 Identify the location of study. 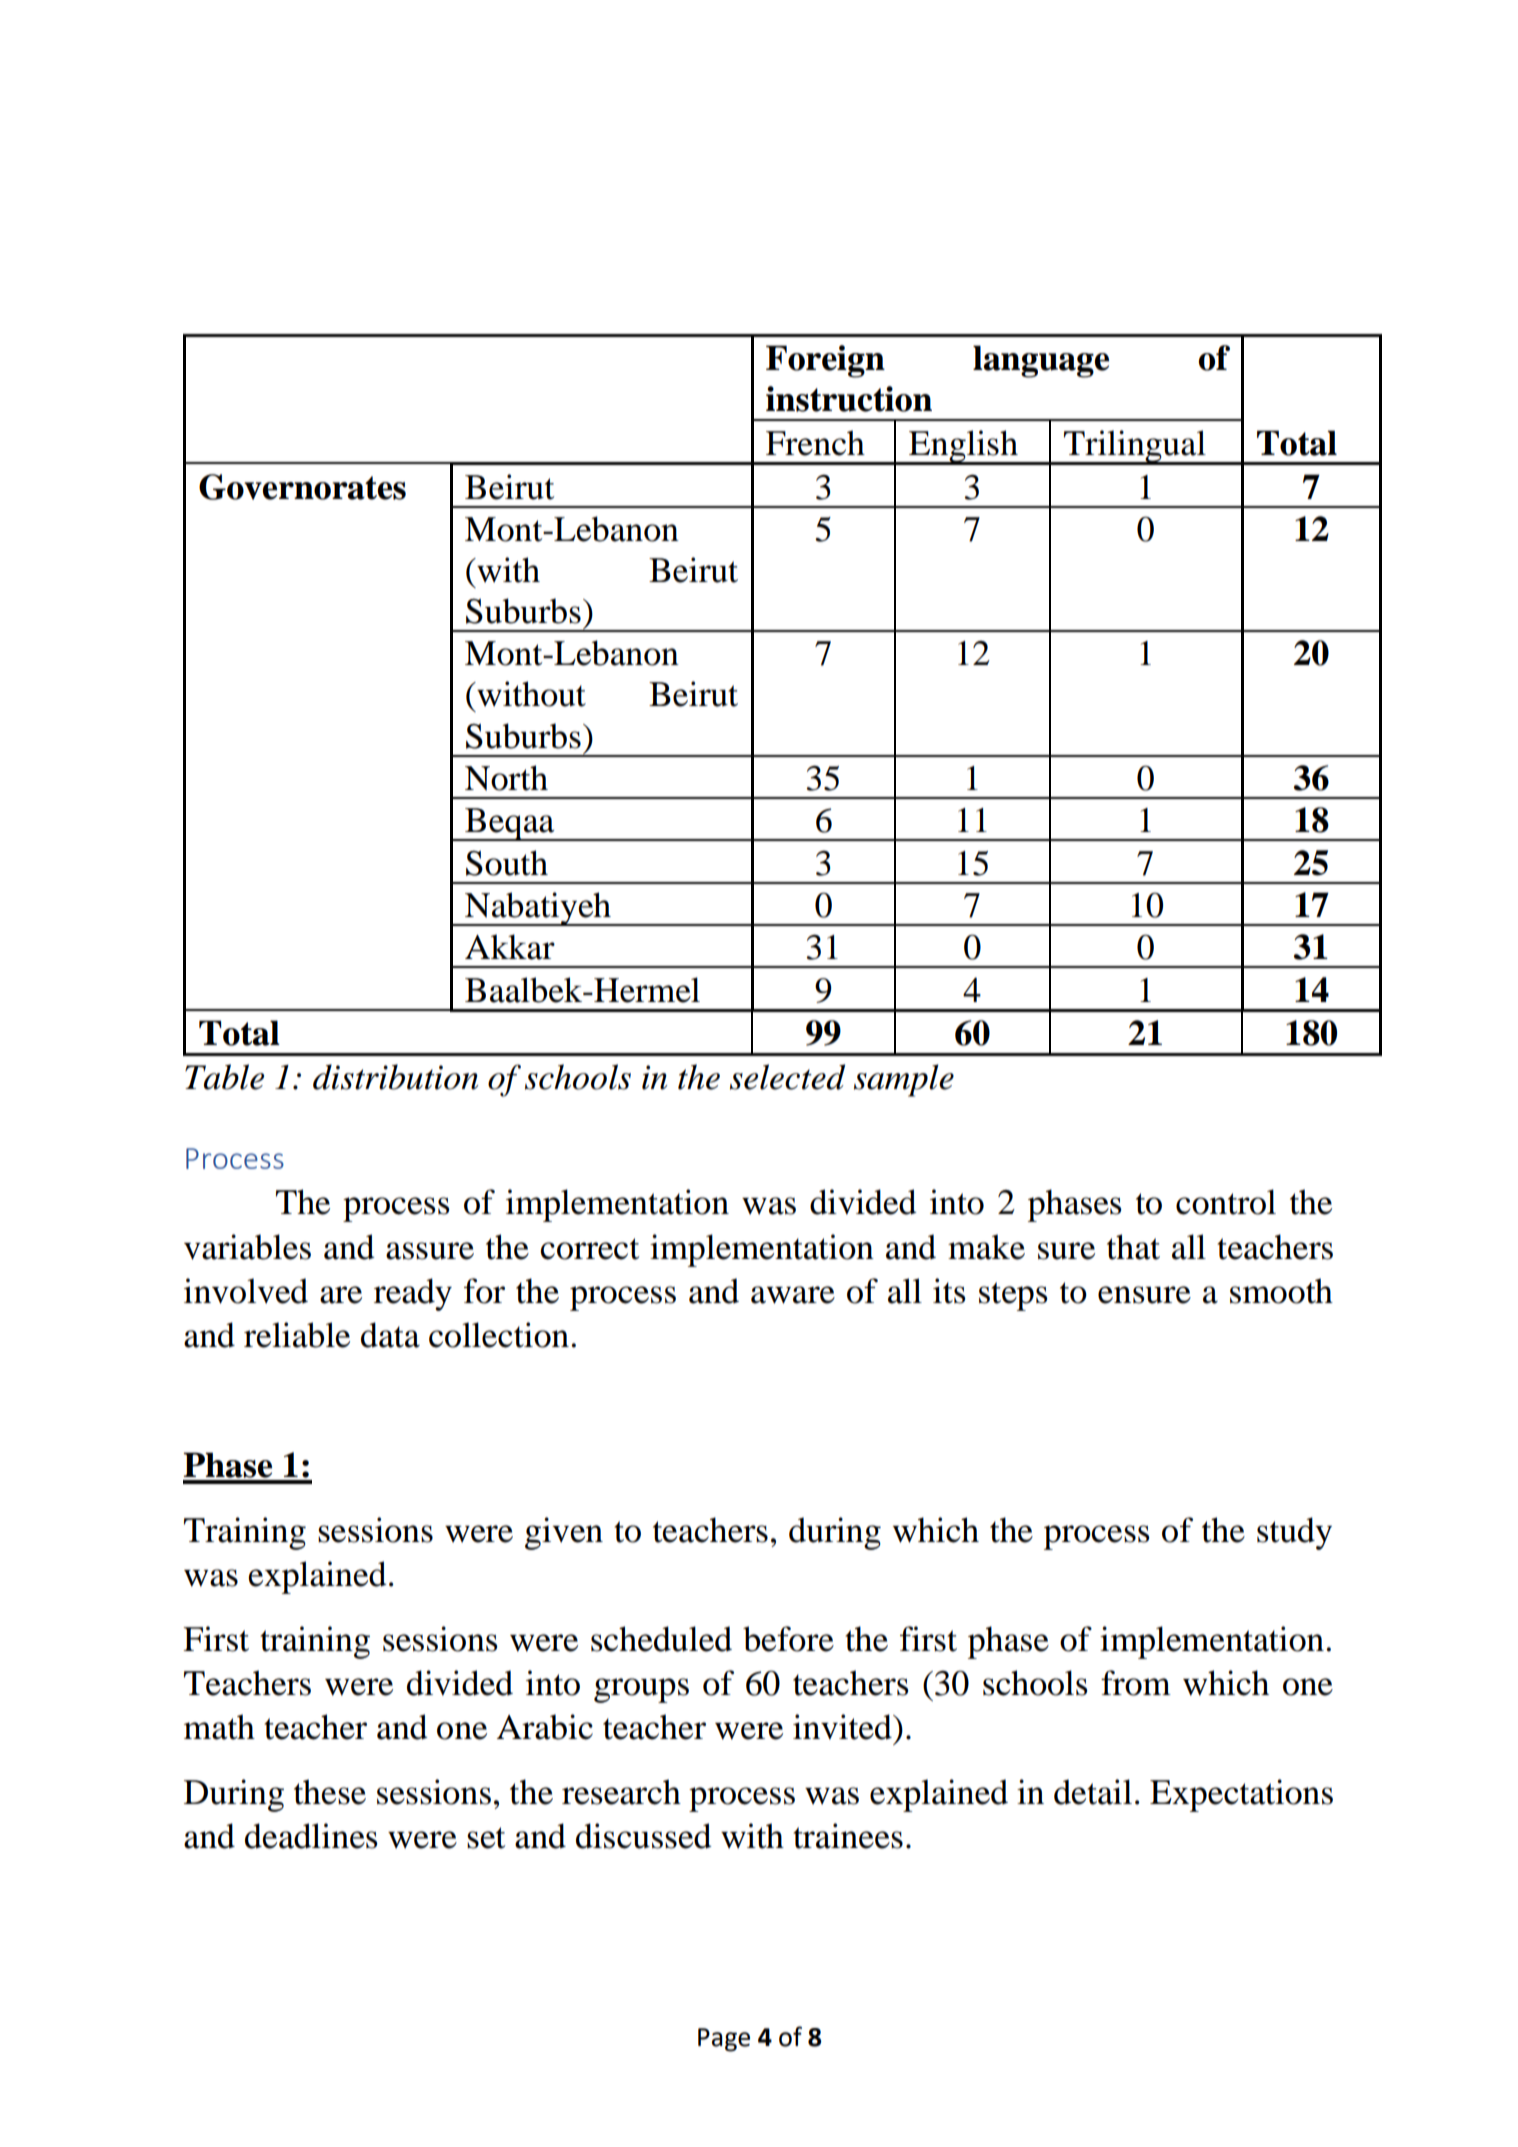
(1294, 1533).
